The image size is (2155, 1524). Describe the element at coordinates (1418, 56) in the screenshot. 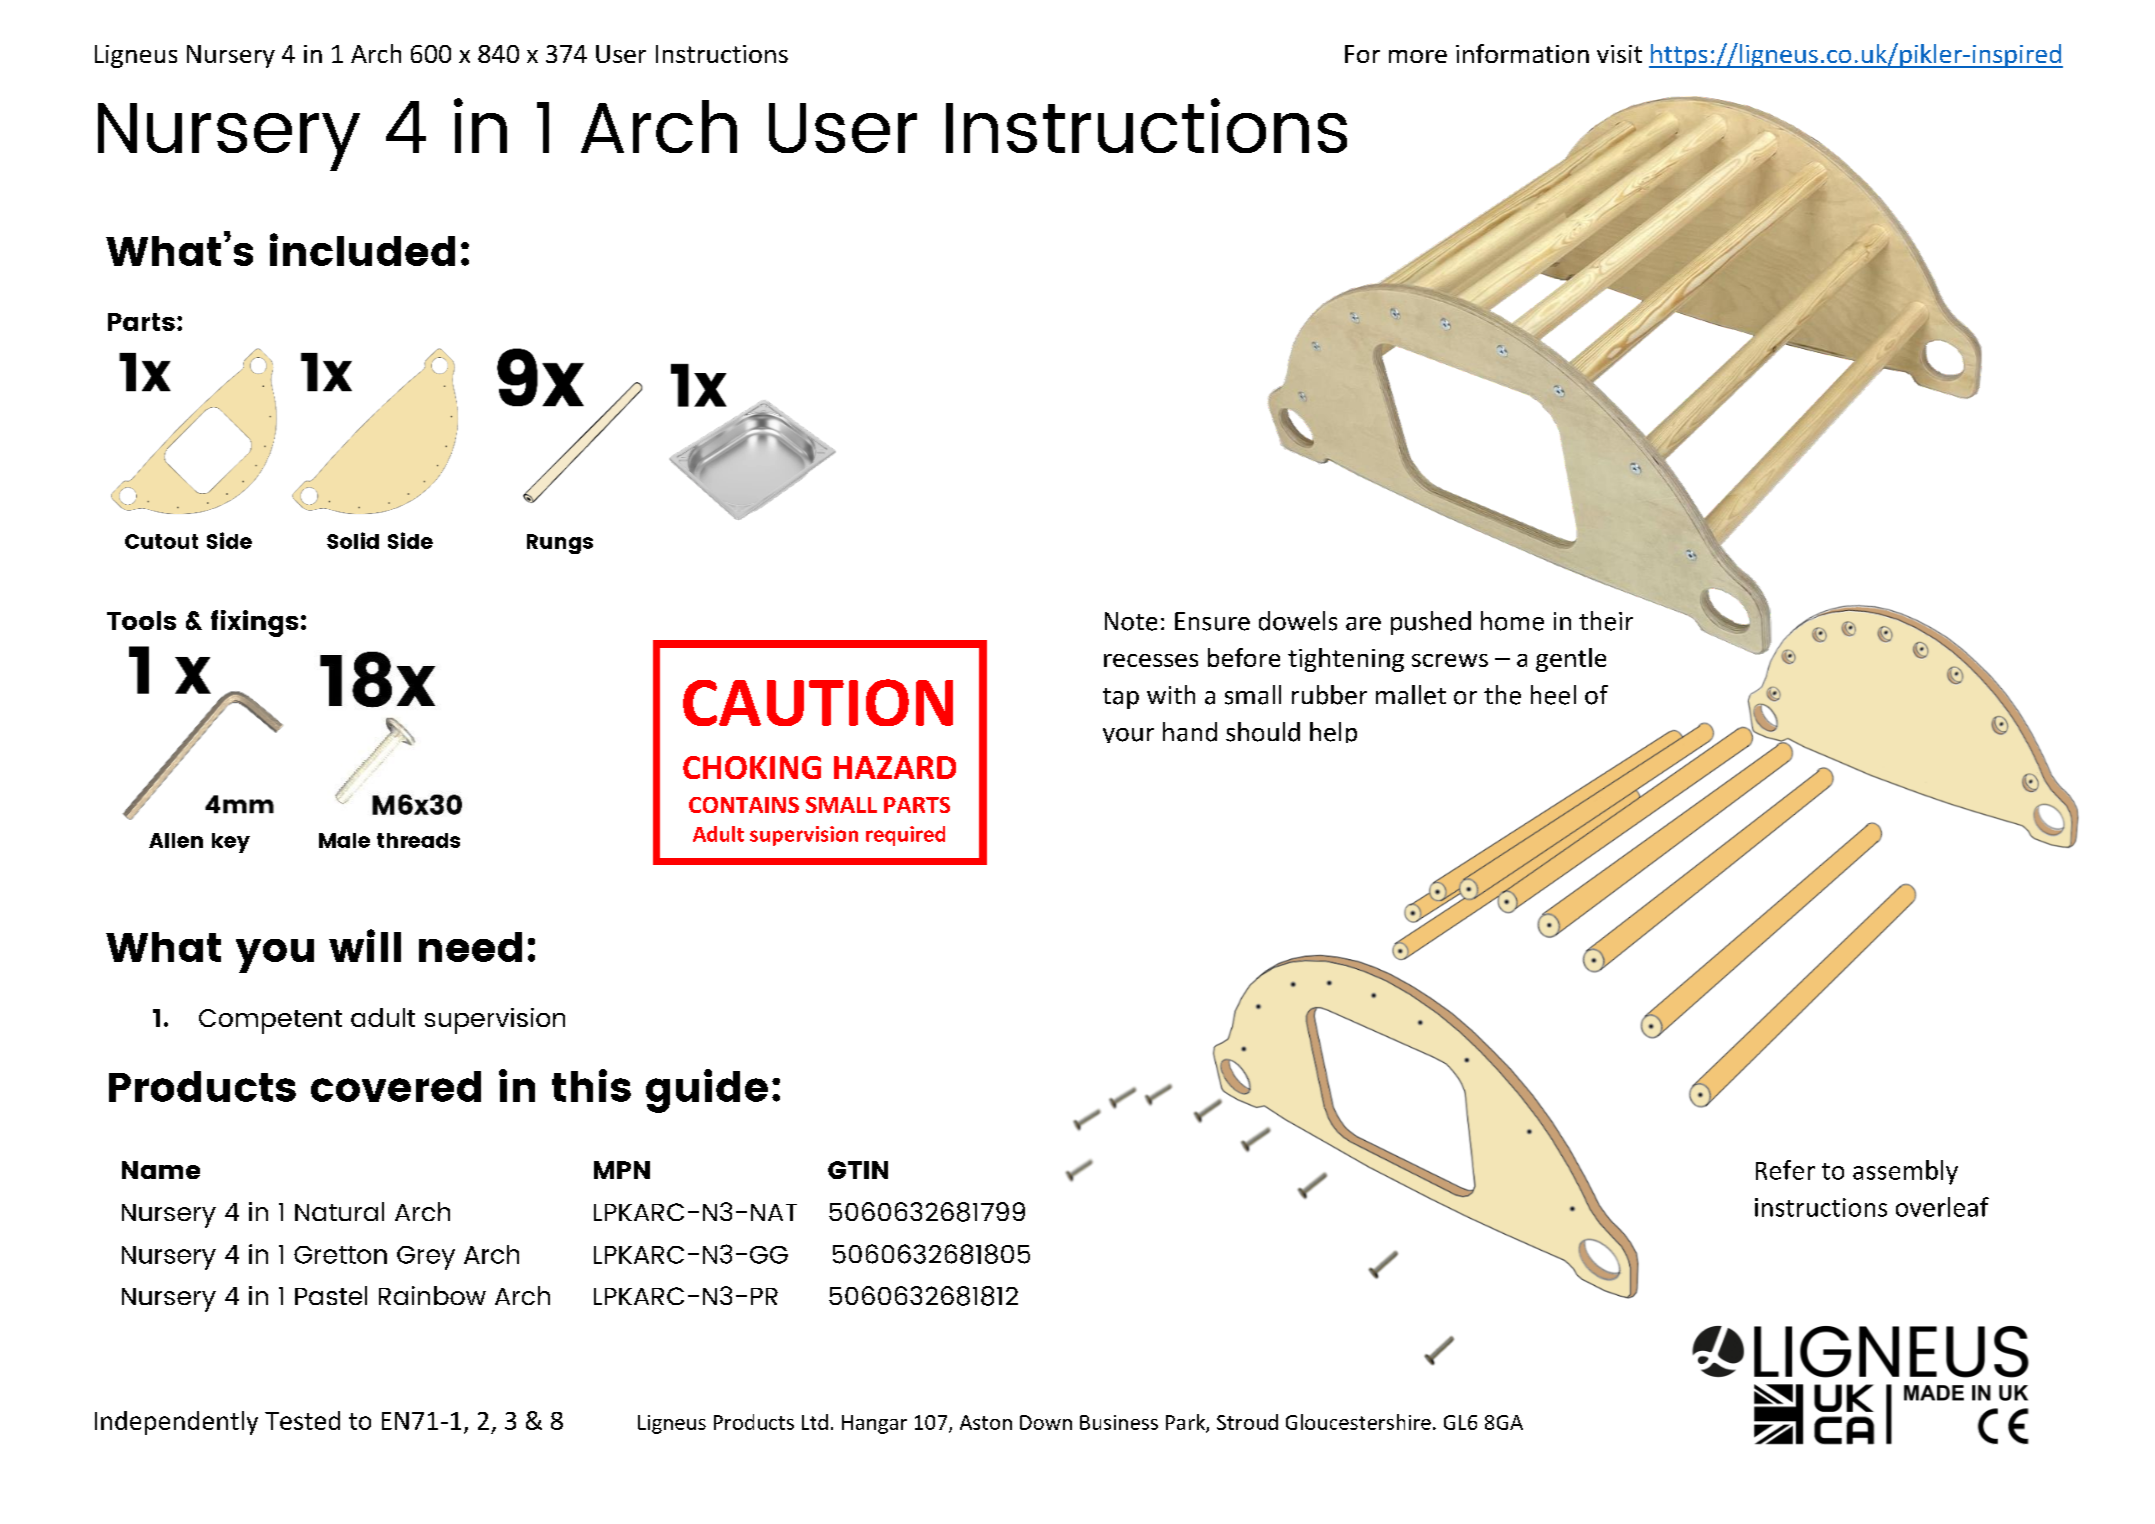

I see `more` at that location.
